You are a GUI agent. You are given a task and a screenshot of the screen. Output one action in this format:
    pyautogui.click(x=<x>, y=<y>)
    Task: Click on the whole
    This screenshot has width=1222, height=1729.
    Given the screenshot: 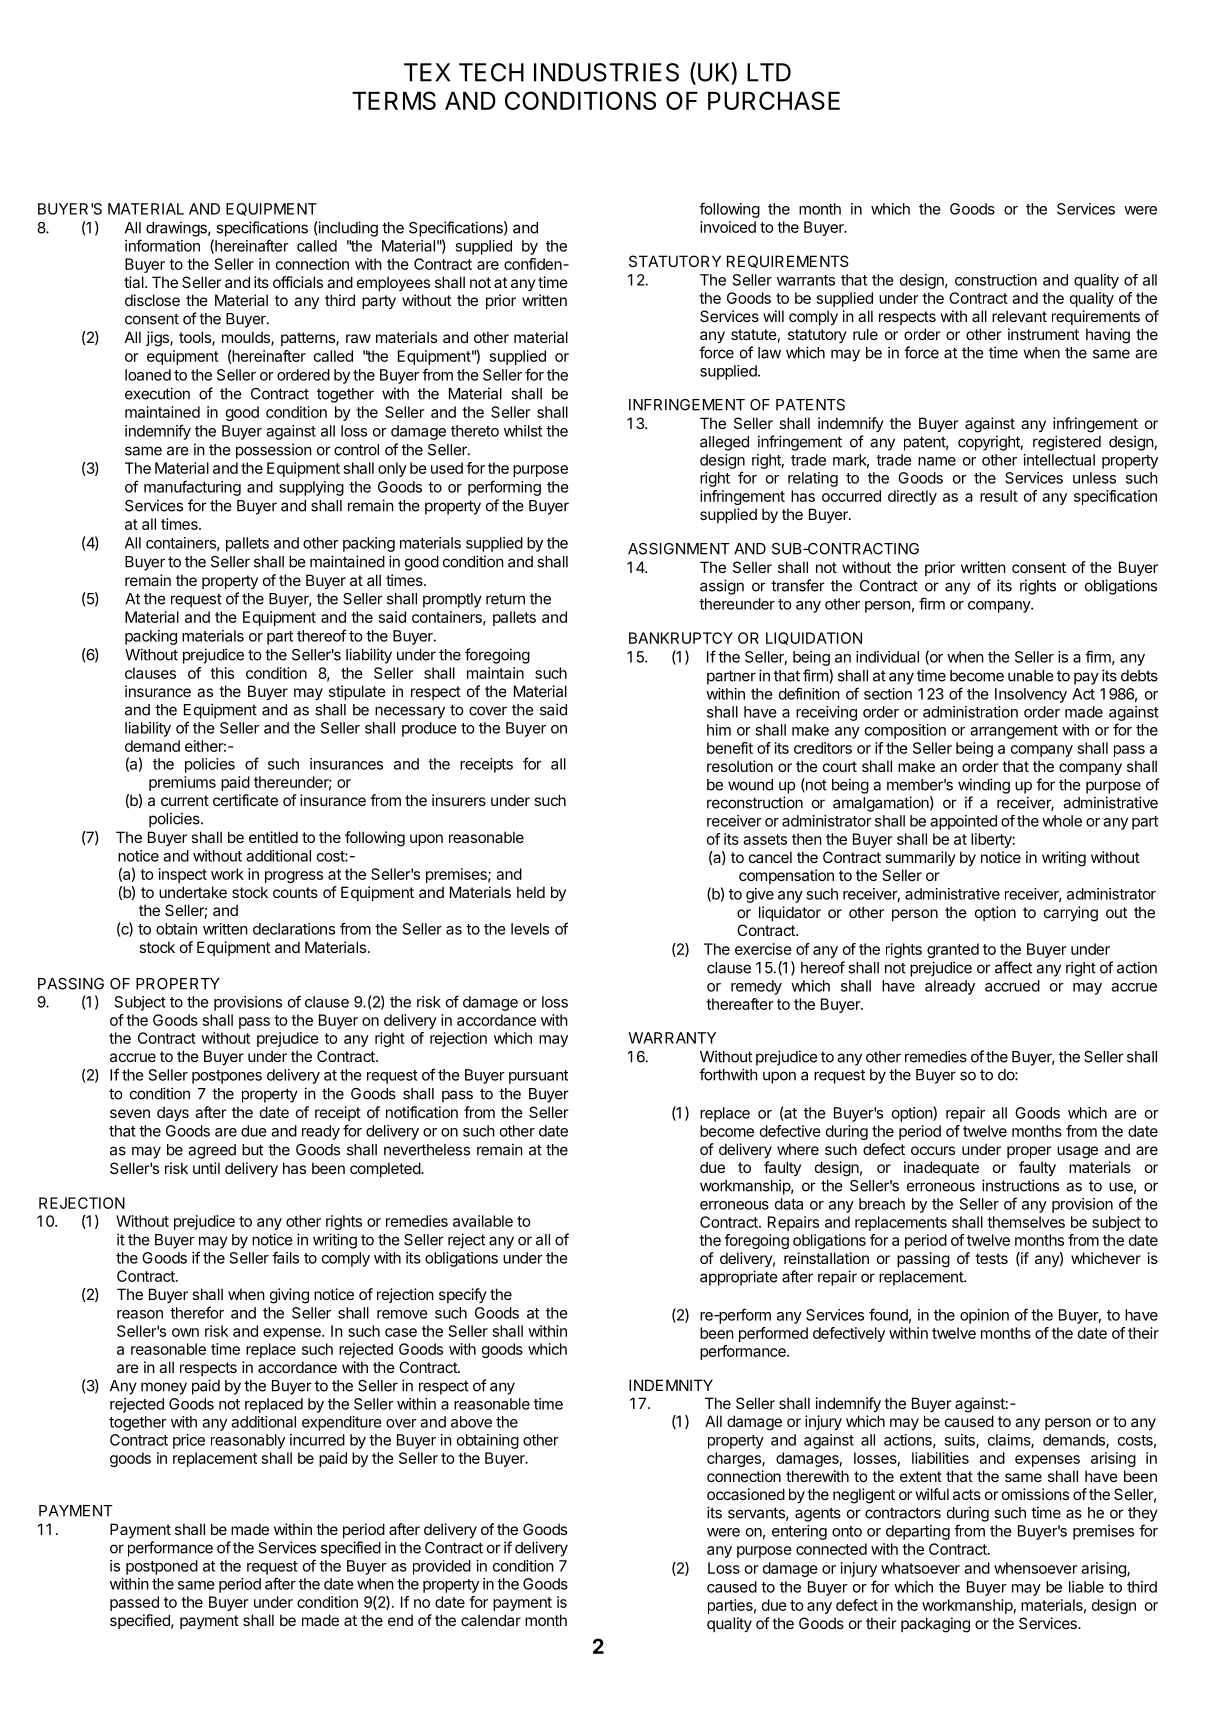 What is the action you would take?
    pyautogui.click(x=1062, y=821)
